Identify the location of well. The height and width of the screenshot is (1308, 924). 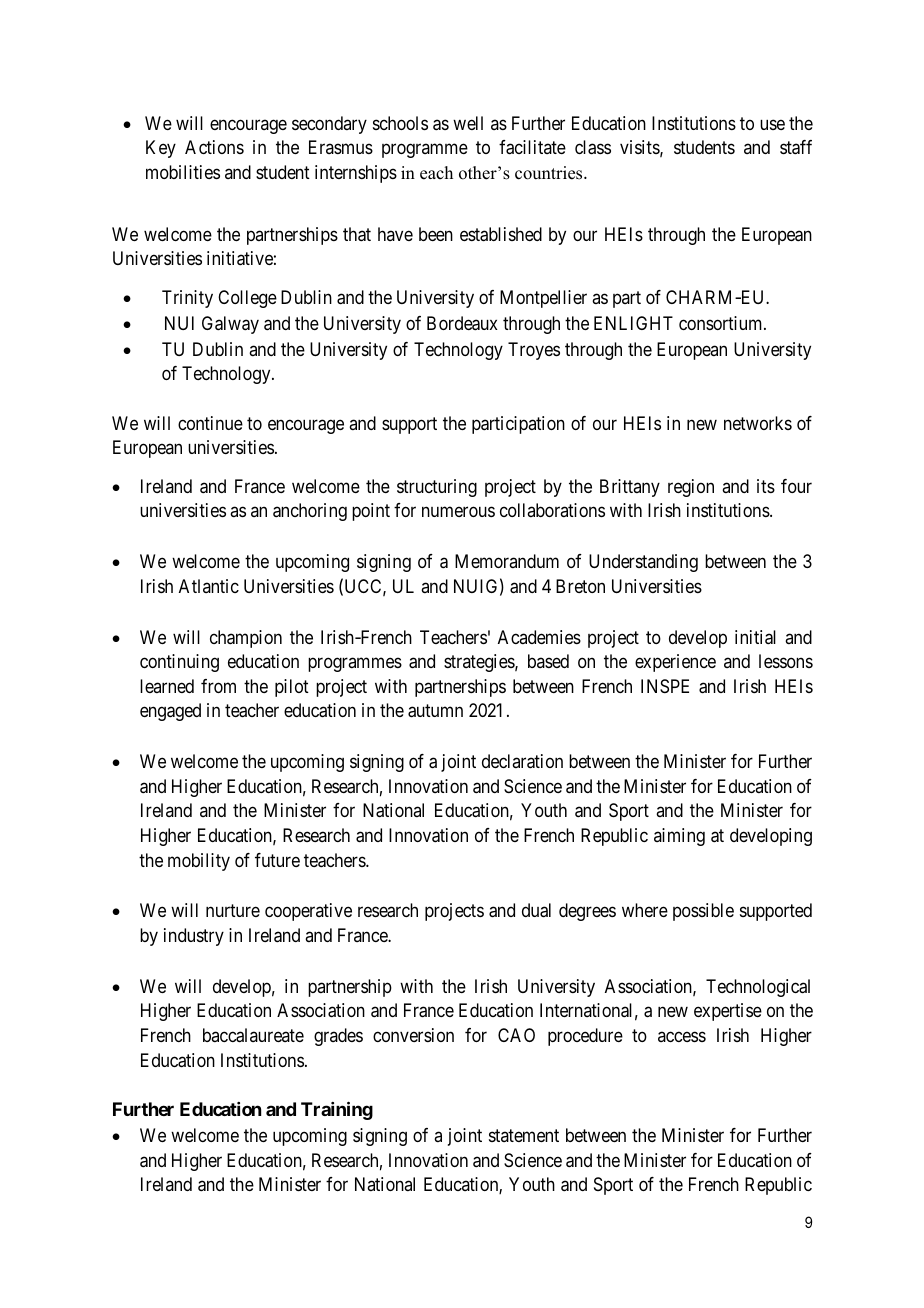
(468, 123).
